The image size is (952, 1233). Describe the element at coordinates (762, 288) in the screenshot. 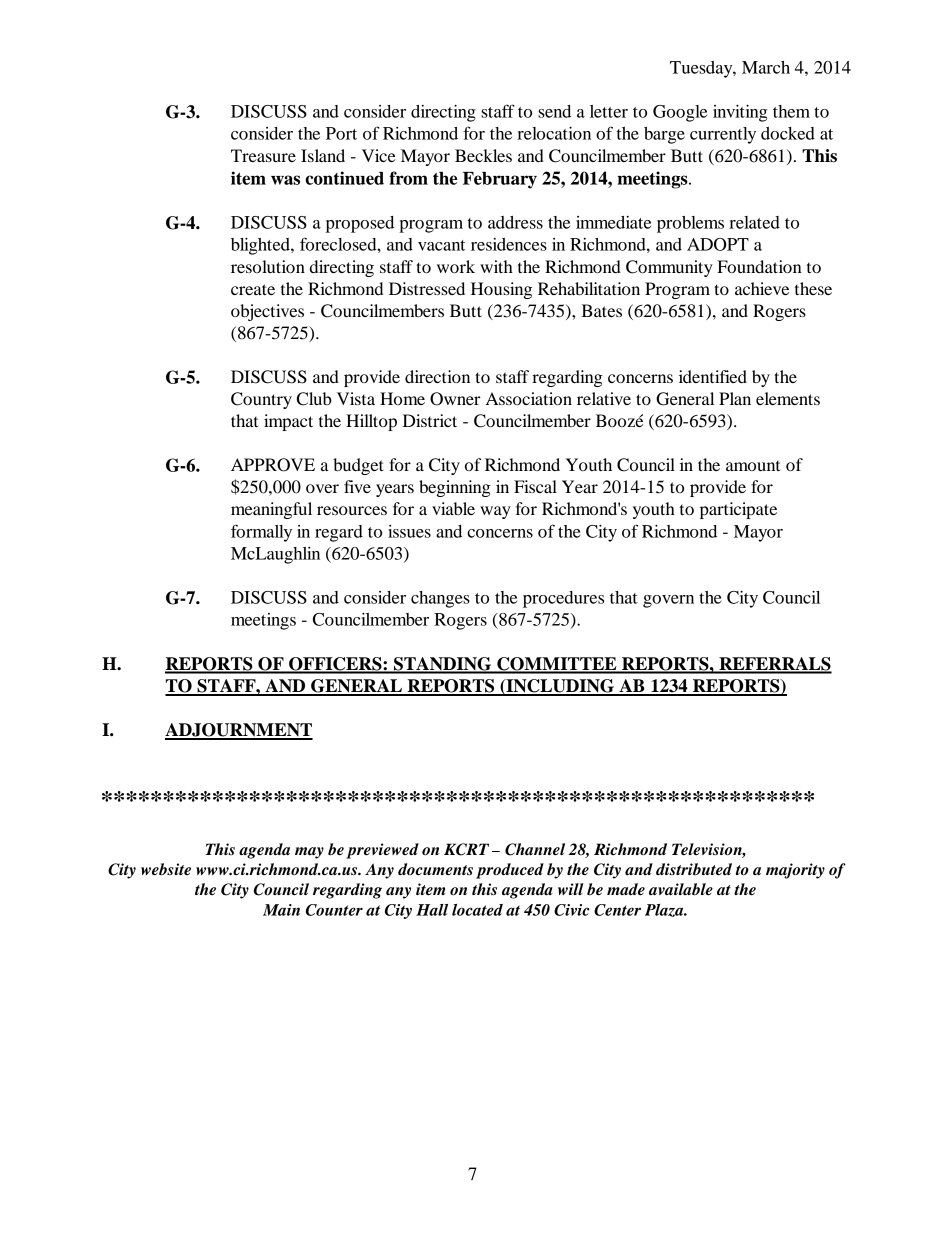

I see `achieve` at that location.
